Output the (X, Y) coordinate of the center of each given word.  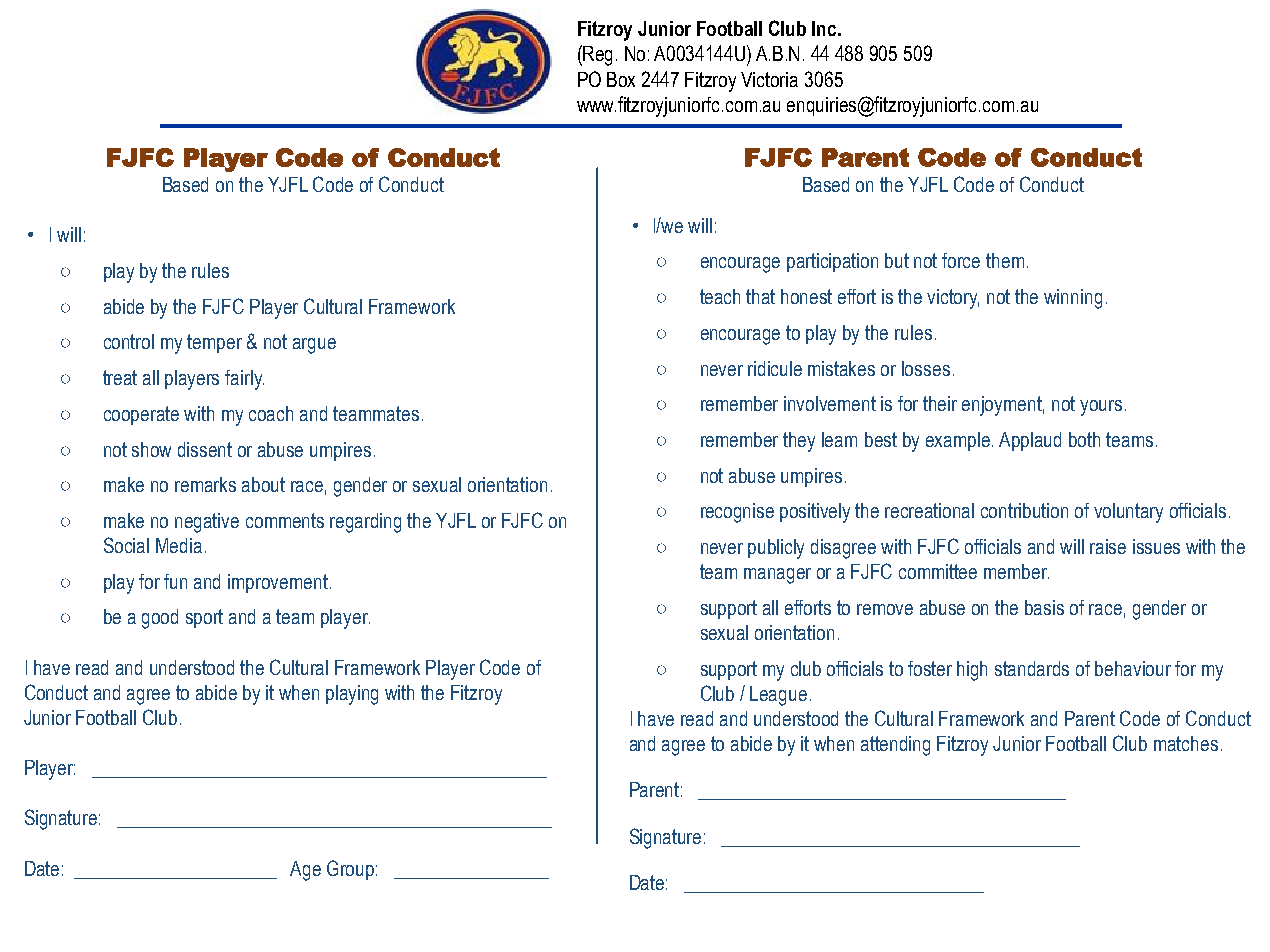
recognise (737, 513)
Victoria (769, 79)
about (263, 484)
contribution (1024, 510)
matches (1186, 743)
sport (204, 618)
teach (720, 296)
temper (214, 343)
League (778, 696)
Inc (825, 28)
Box (621, 79)
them (1005, 260)
